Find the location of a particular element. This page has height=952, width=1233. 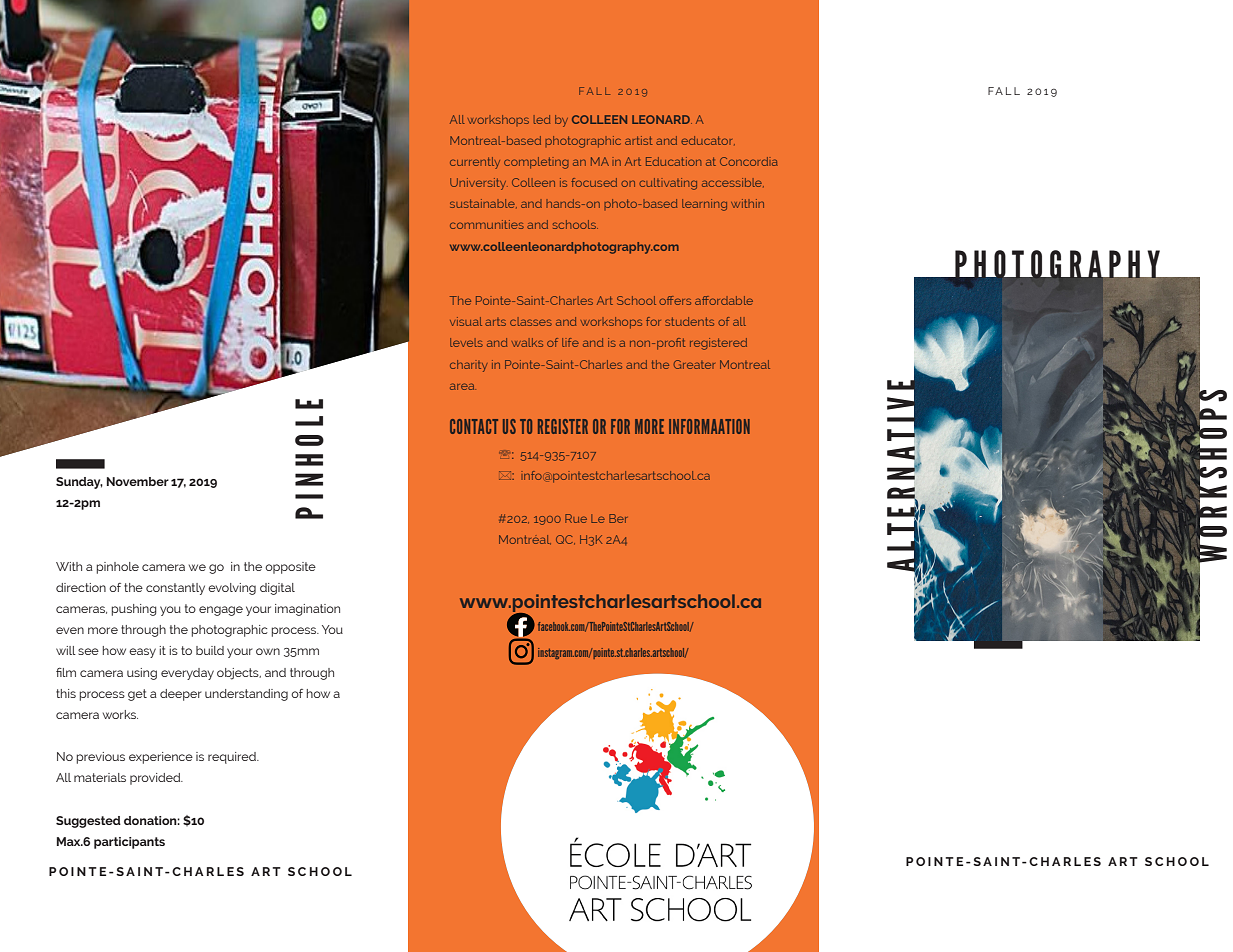

required is located at coordinates (233, 758).
